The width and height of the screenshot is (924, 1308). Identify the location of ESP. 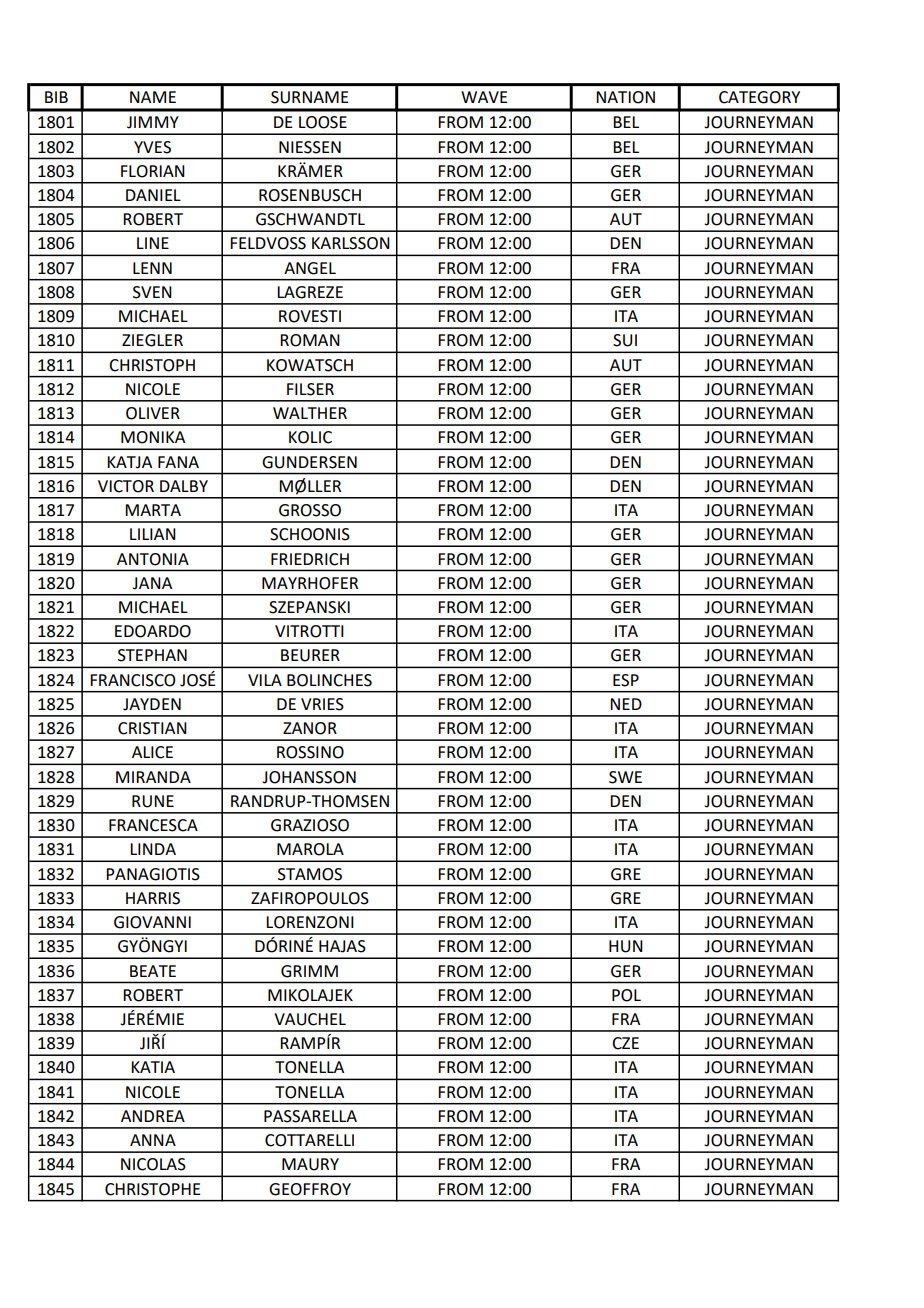
(626, 680).
